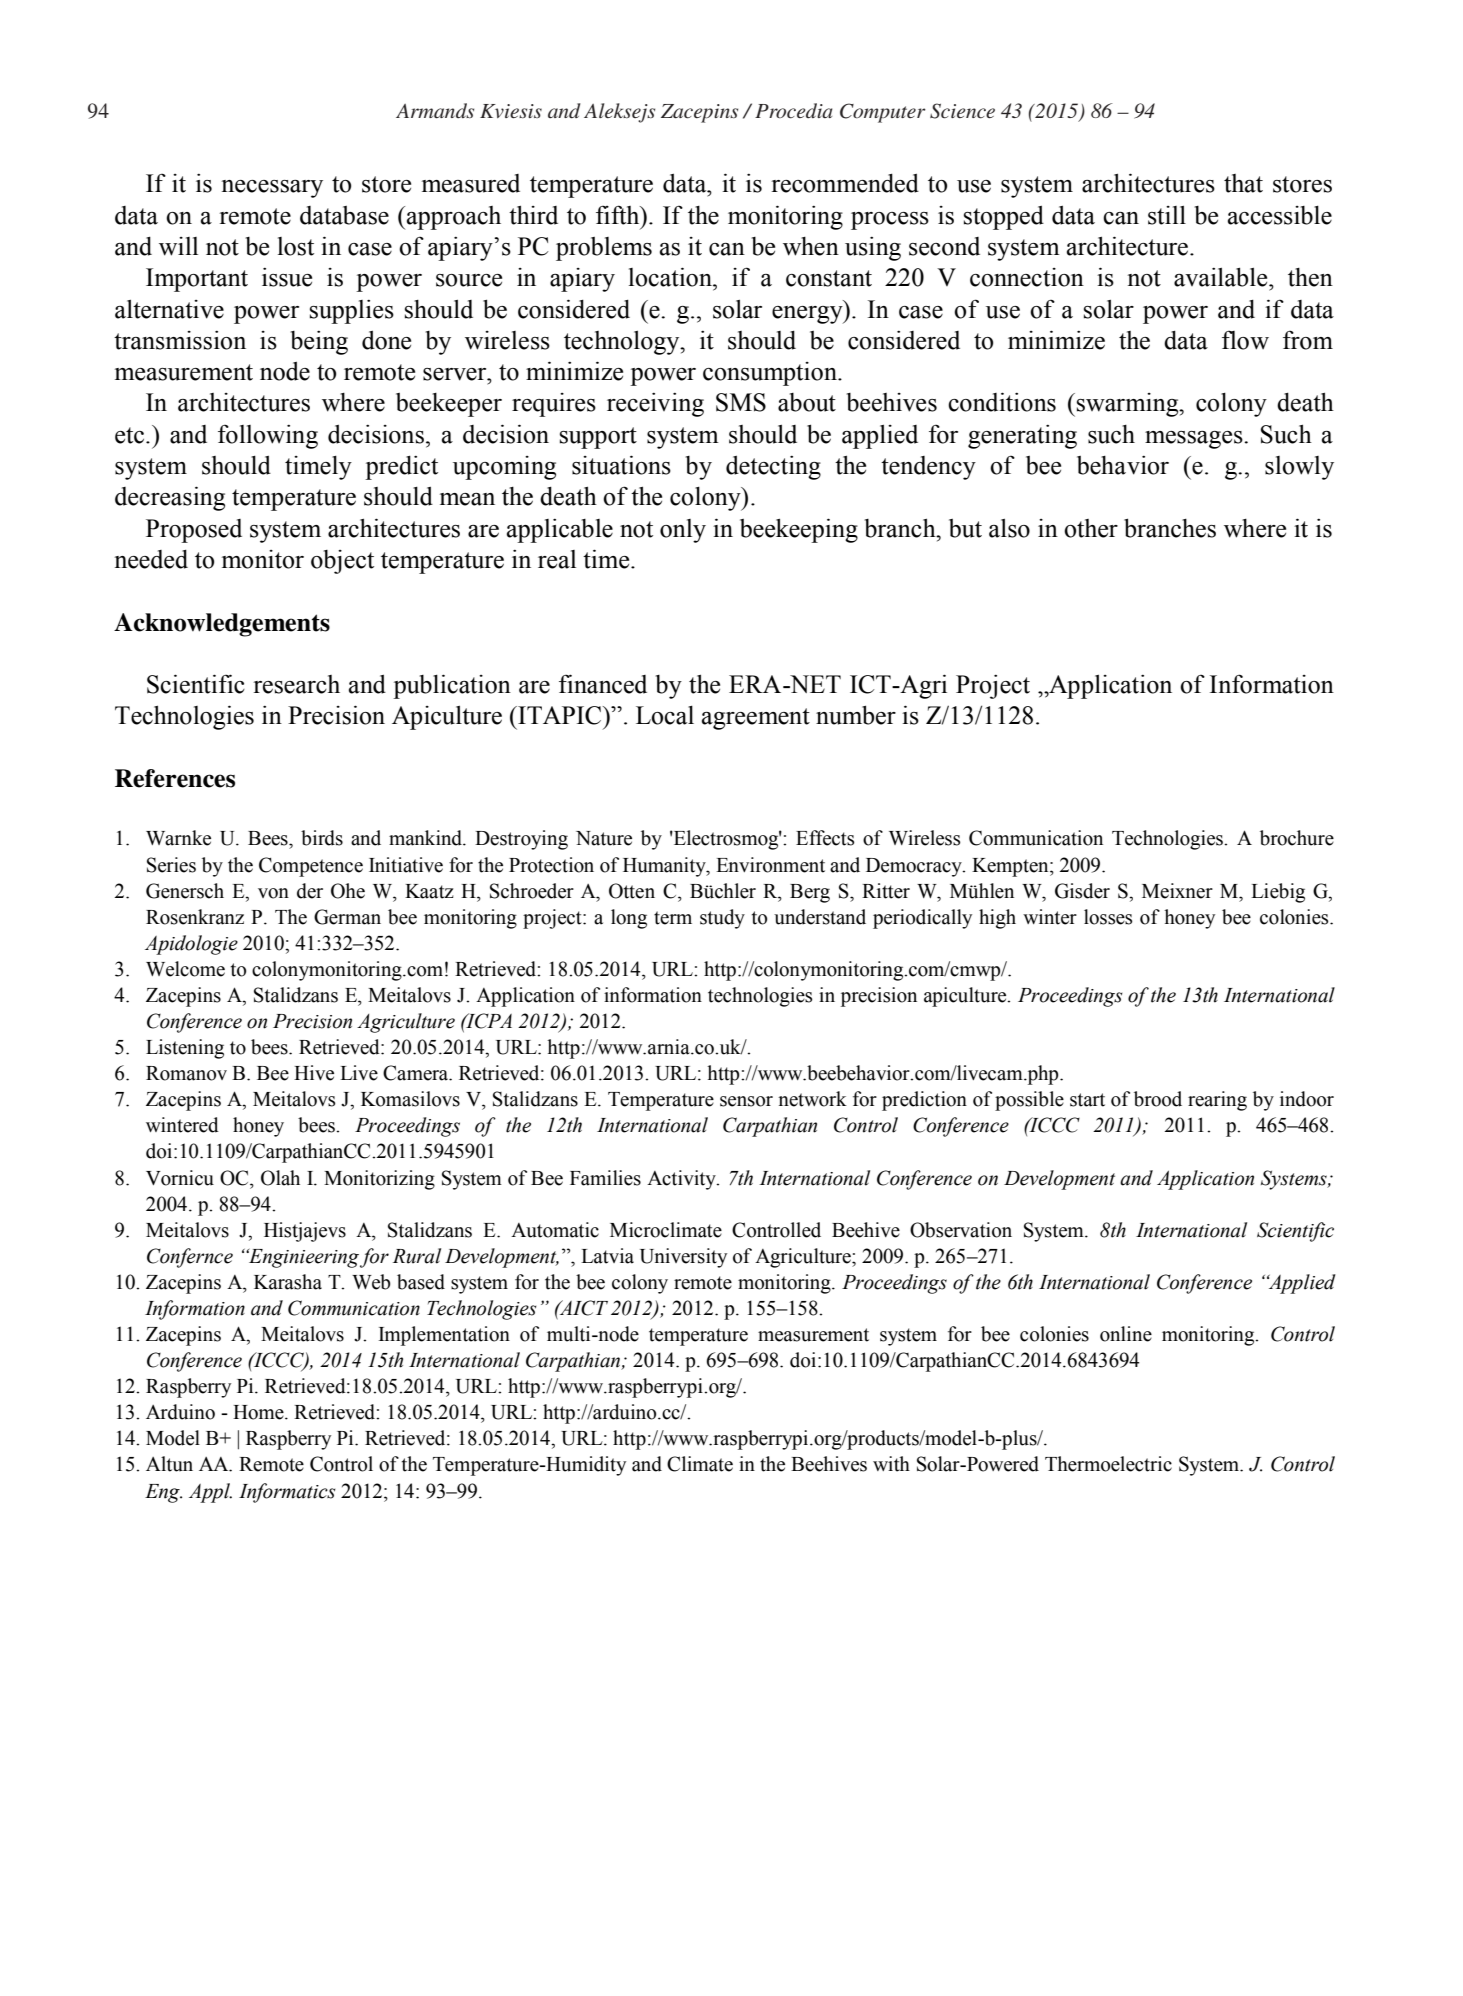 This screenshot has width=1463, height=1996. What do you see at coordinates (891, 1464) in the screenshot?
I see `with` at bounding box center [891, 1464].
